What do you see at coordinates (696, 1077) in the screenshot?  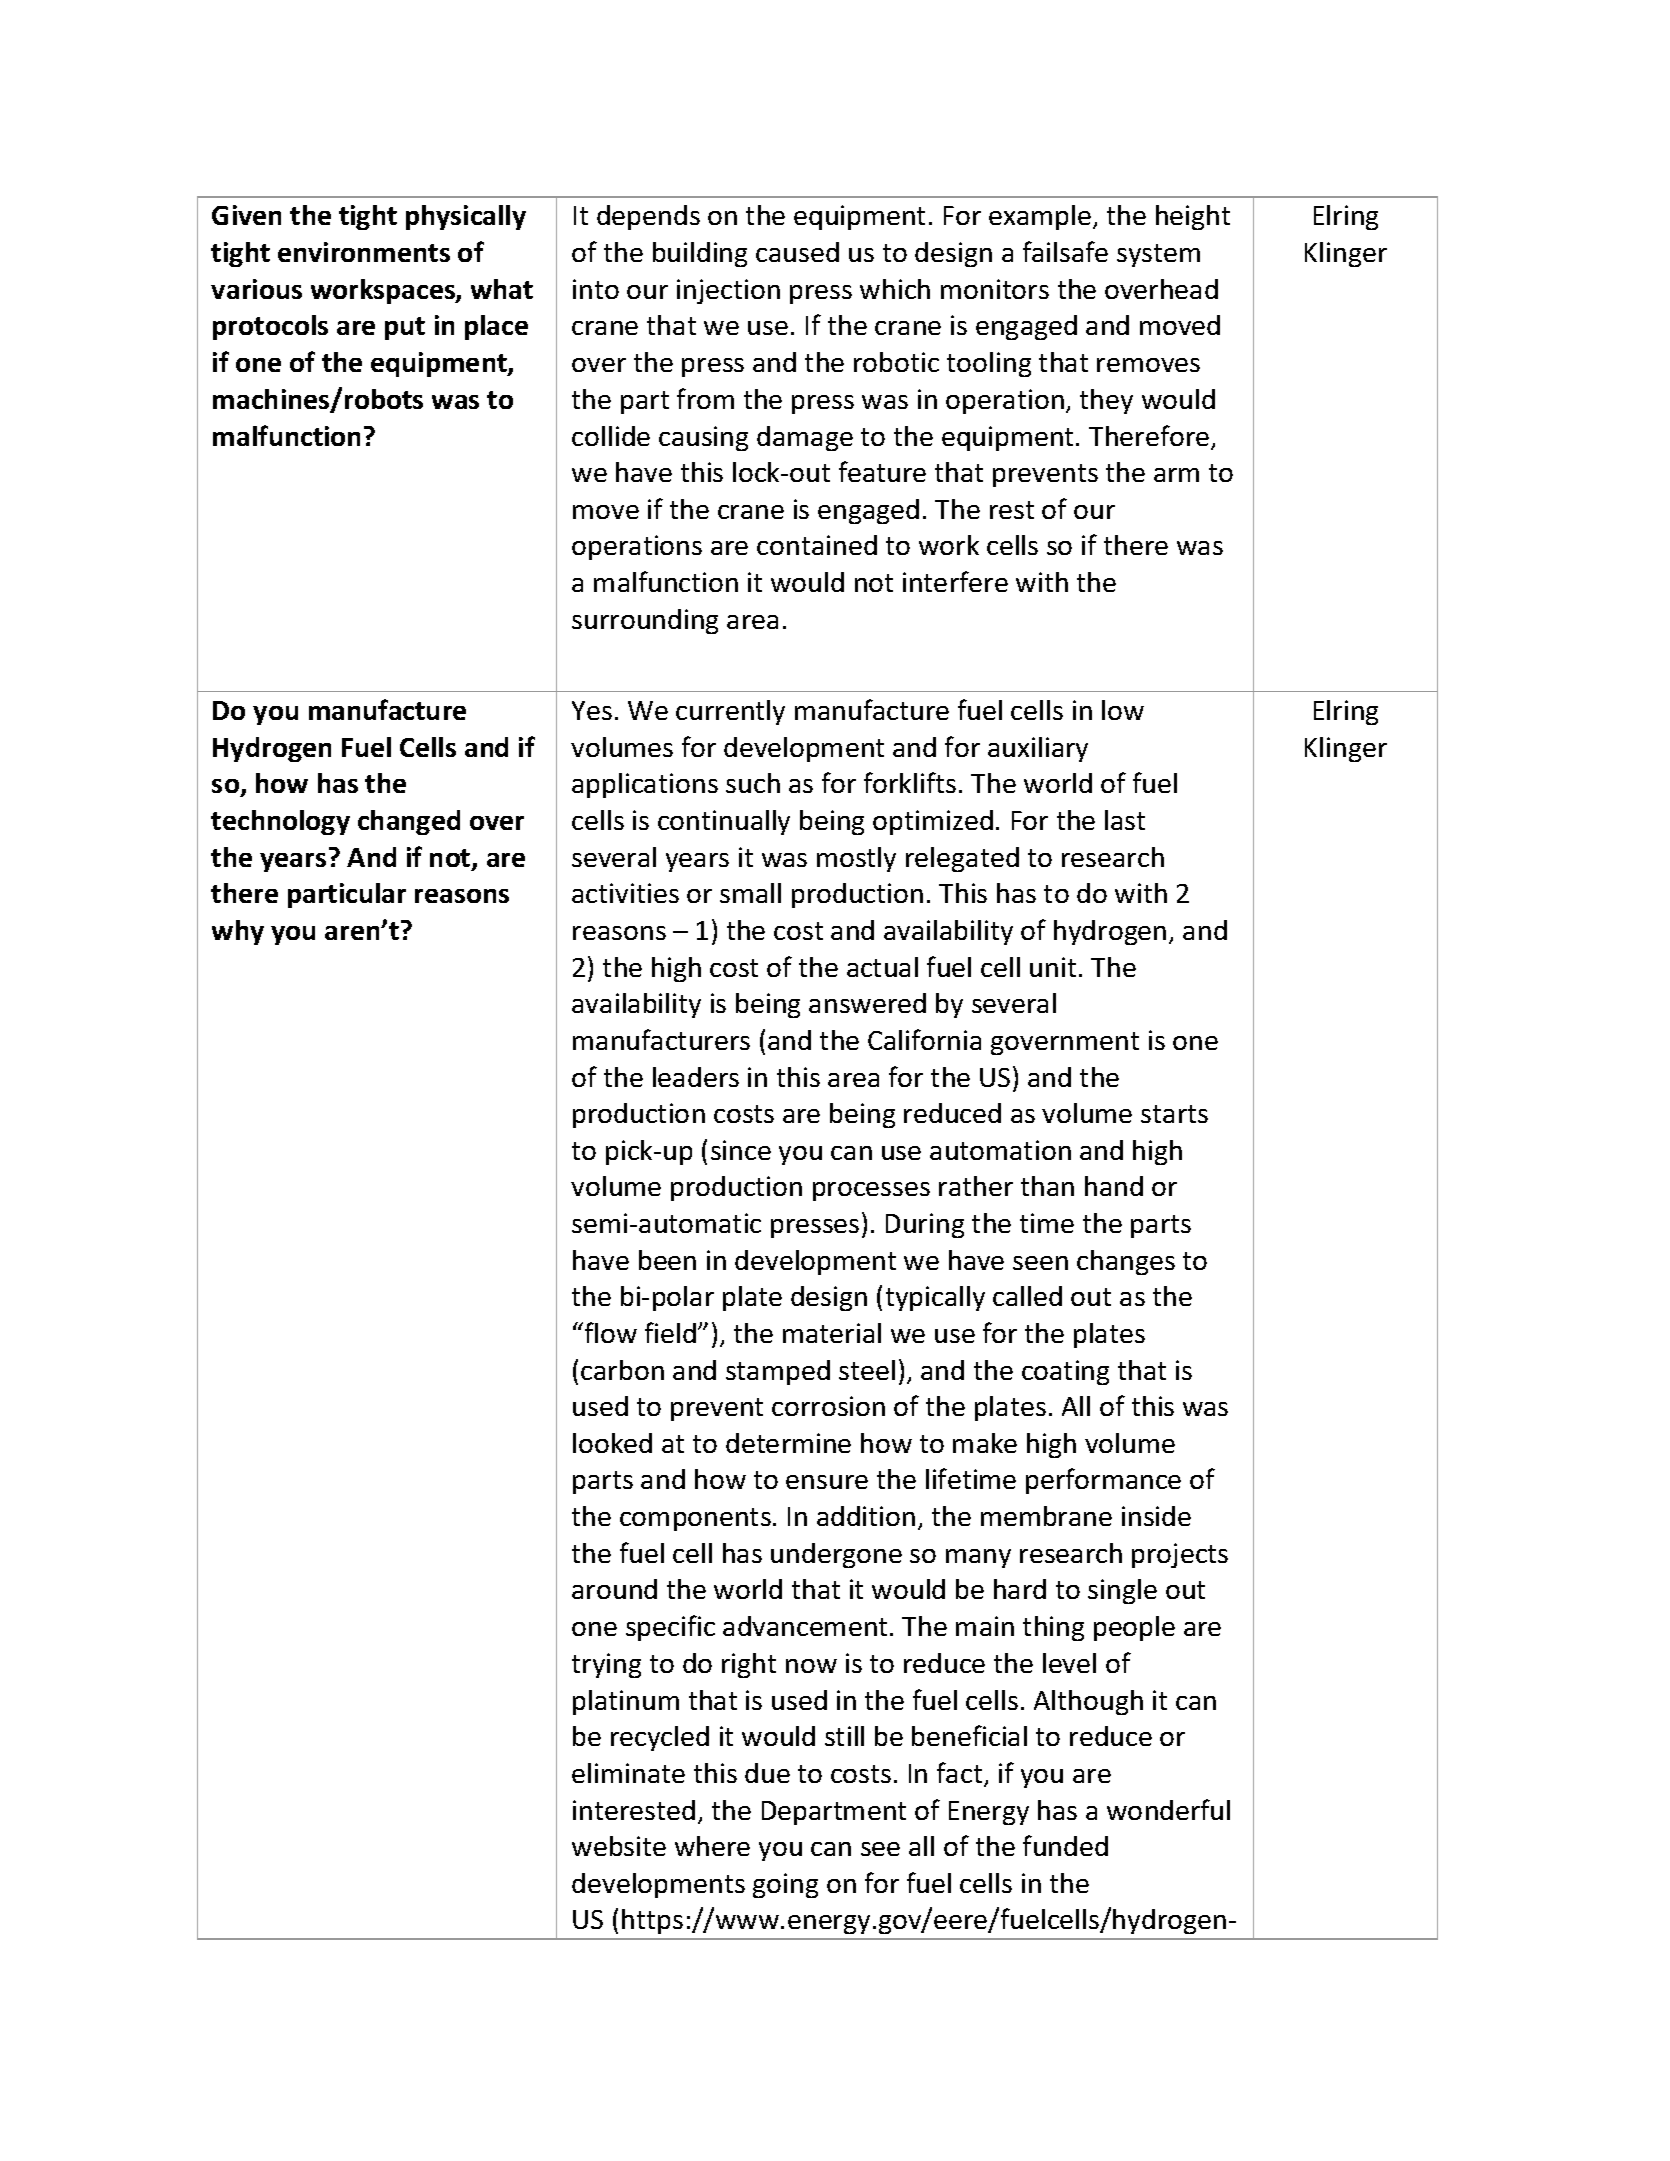 I see `leaders` at bounding box center [696, 1077].
